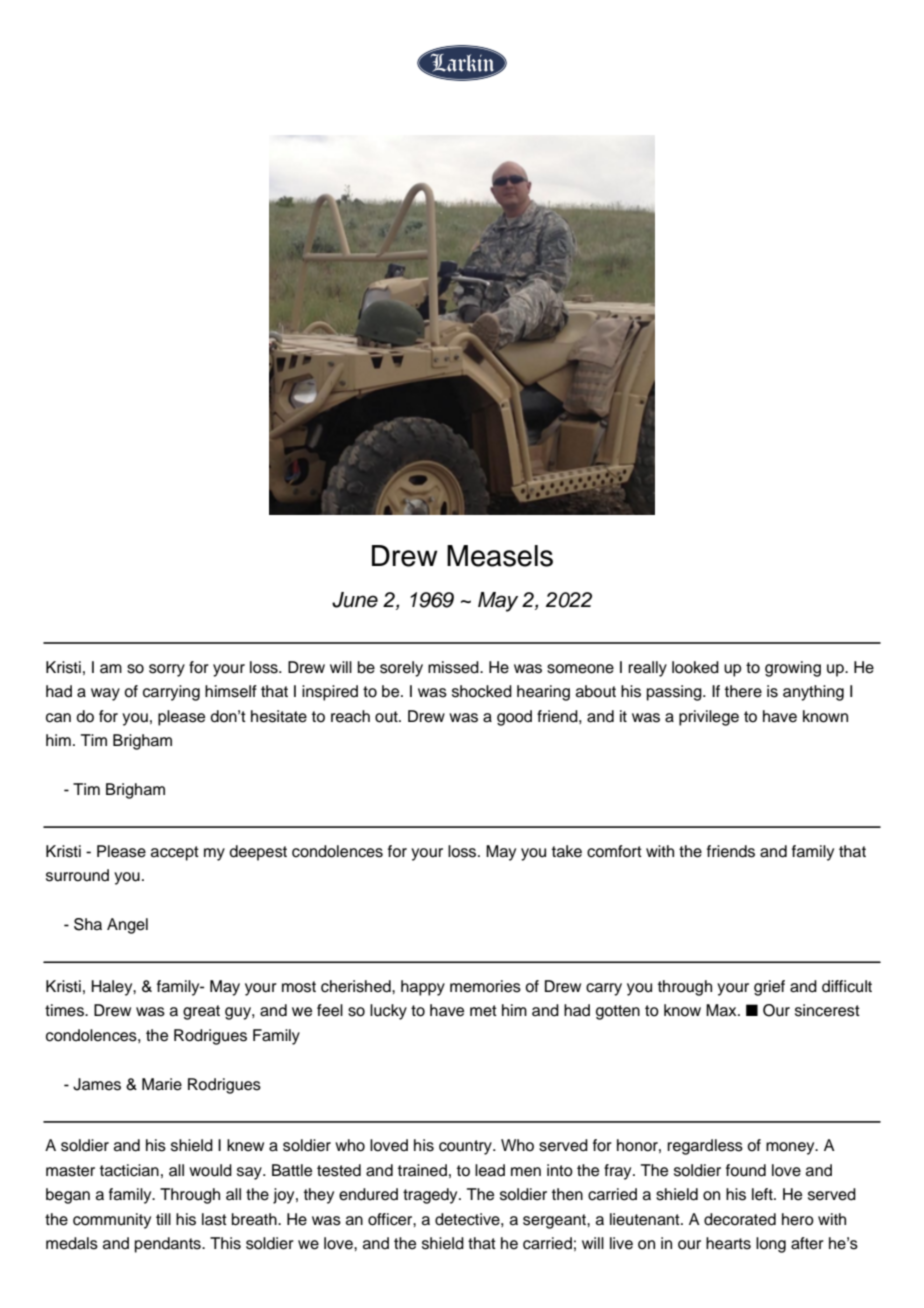  I want to click on take, so click(567, 851).
